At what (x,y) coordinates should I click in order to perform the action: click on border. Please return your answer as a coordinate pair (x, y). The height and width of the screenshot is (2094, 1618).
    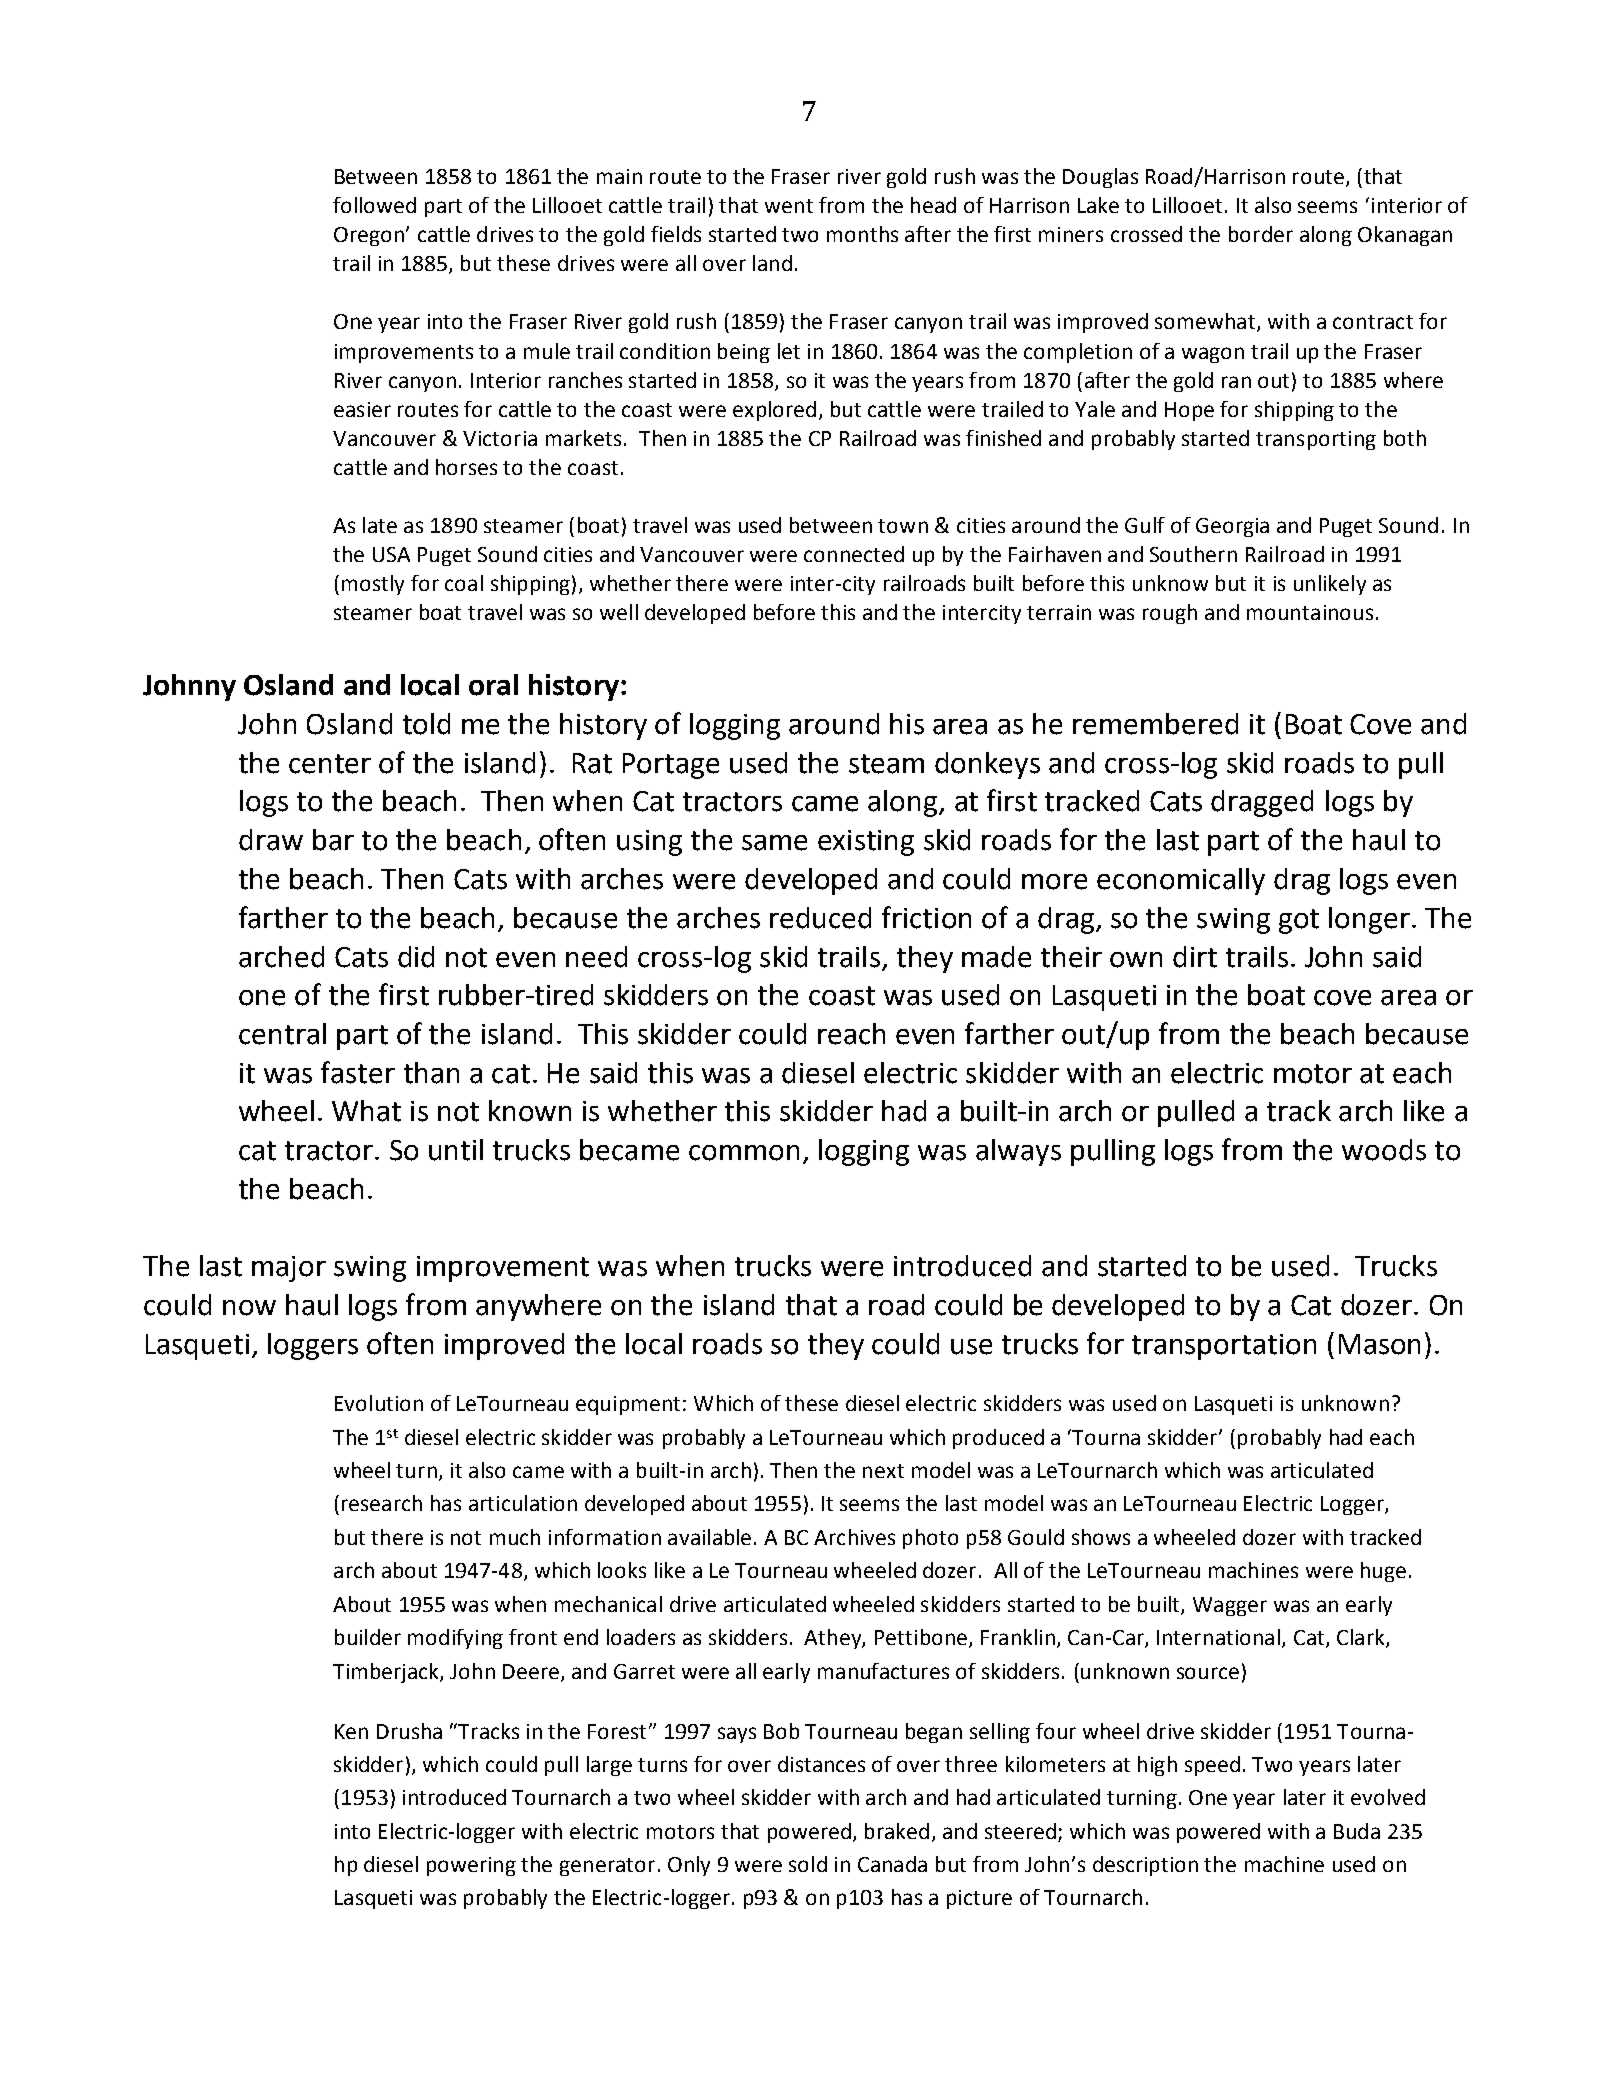
    Looking at the image, I should click on (1261, 234).
